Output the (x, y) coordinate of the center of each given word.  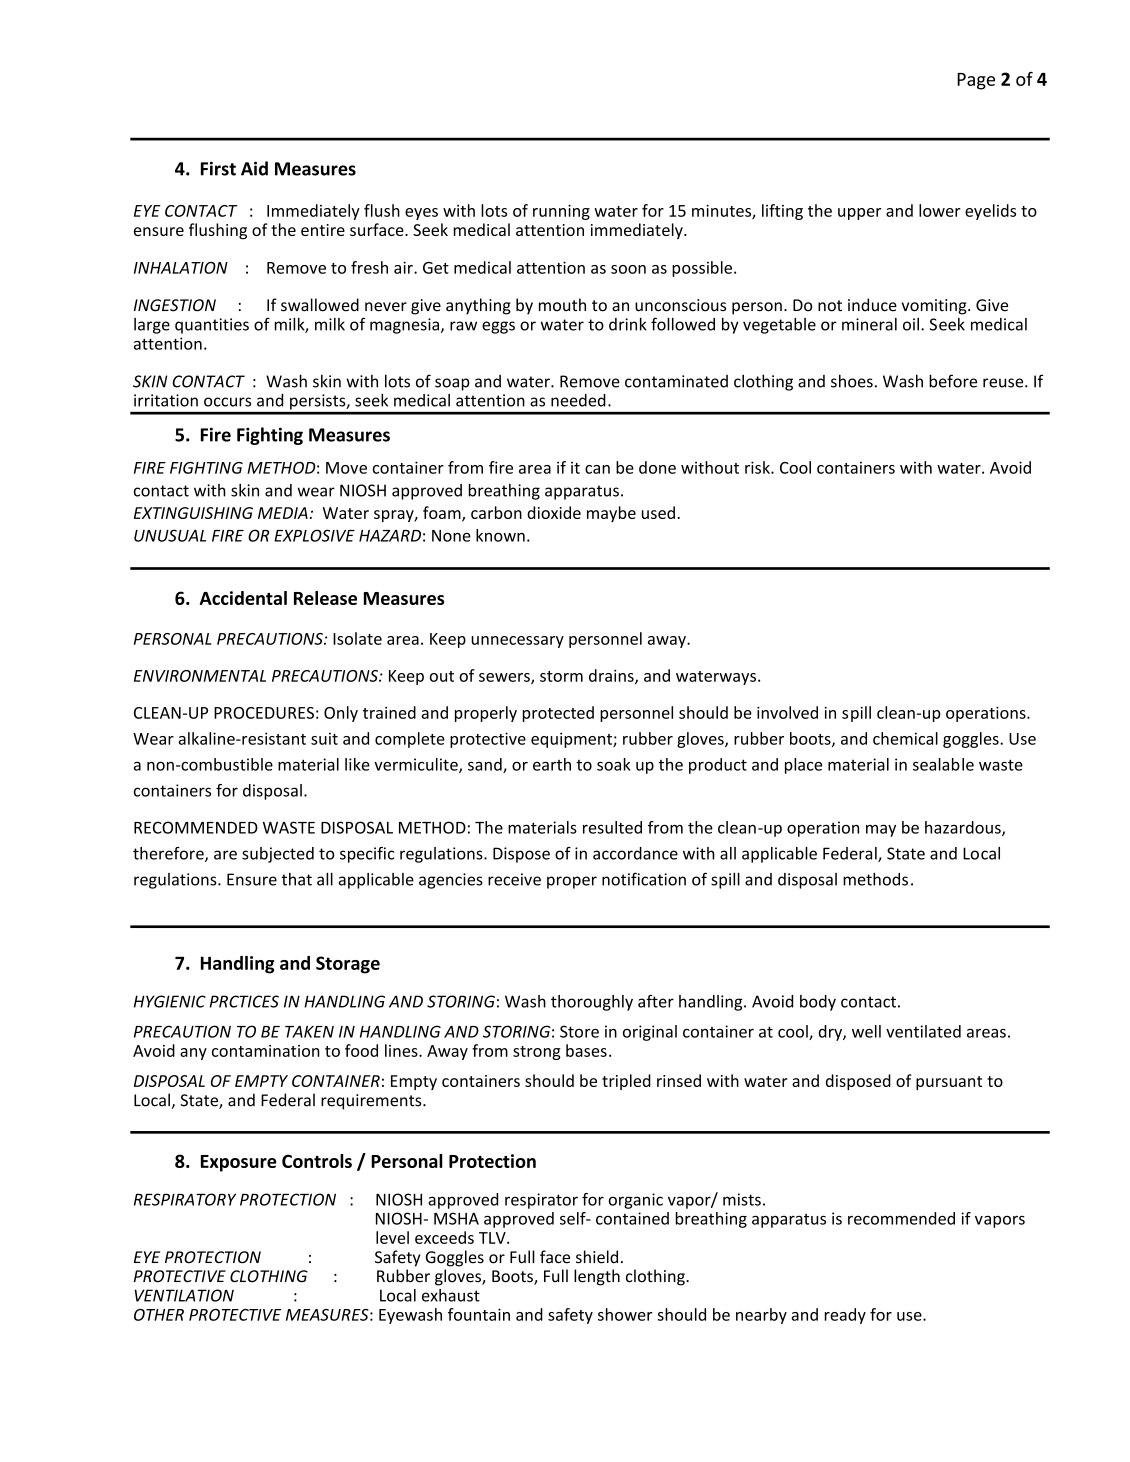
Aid (254, 168)
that (296, 879)
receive (514, 879)
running (561, 212)
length (597, 1277)
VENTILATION (184, 1295)
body (818, 1003)
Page (976, 81)
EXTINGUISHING (193, 513)
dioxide (554, 512)
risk (758, 467)
